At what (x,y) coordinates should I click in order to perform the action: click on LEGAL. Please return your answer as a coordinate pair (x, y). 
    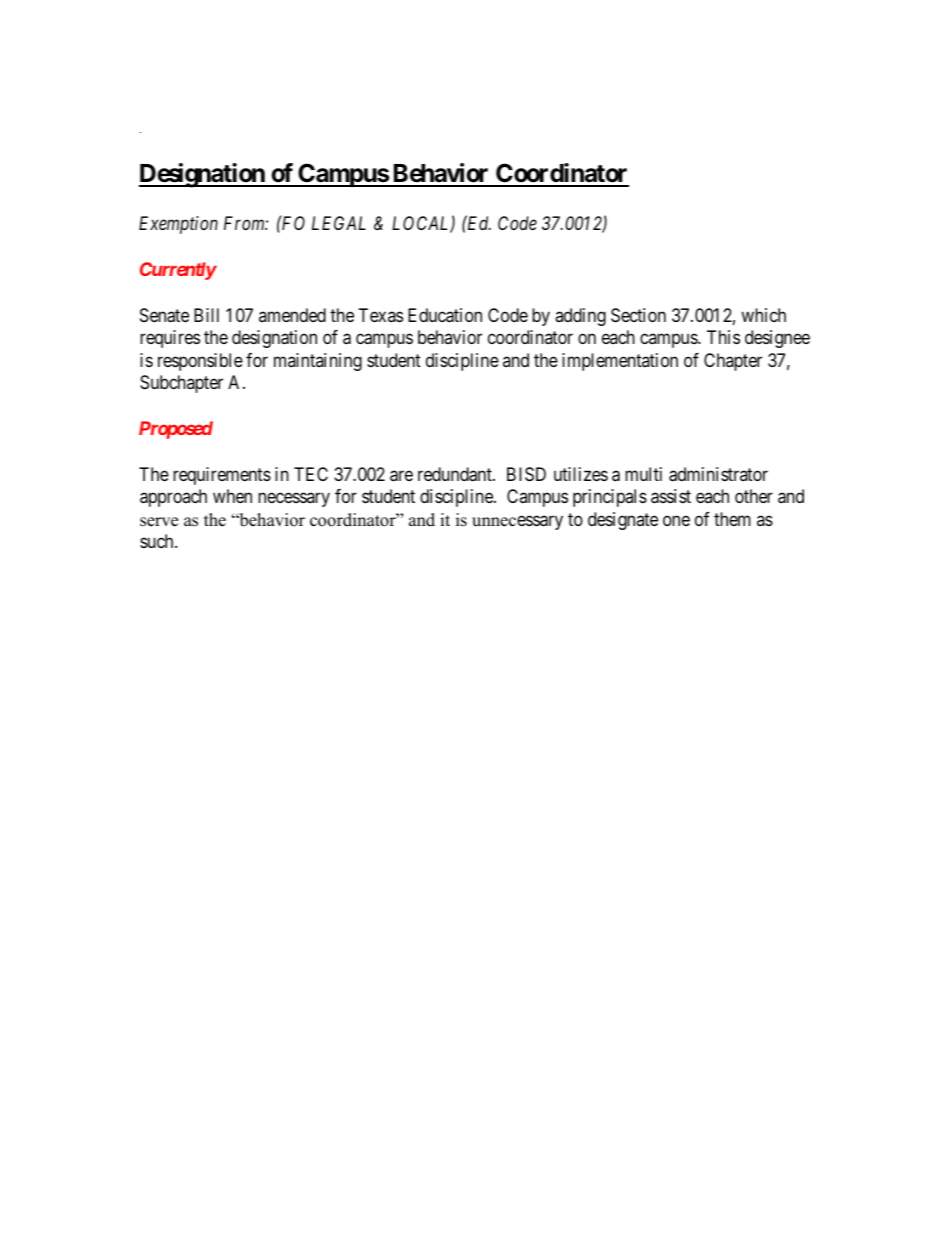
    Looking at the image, I should click on (339, 223).
